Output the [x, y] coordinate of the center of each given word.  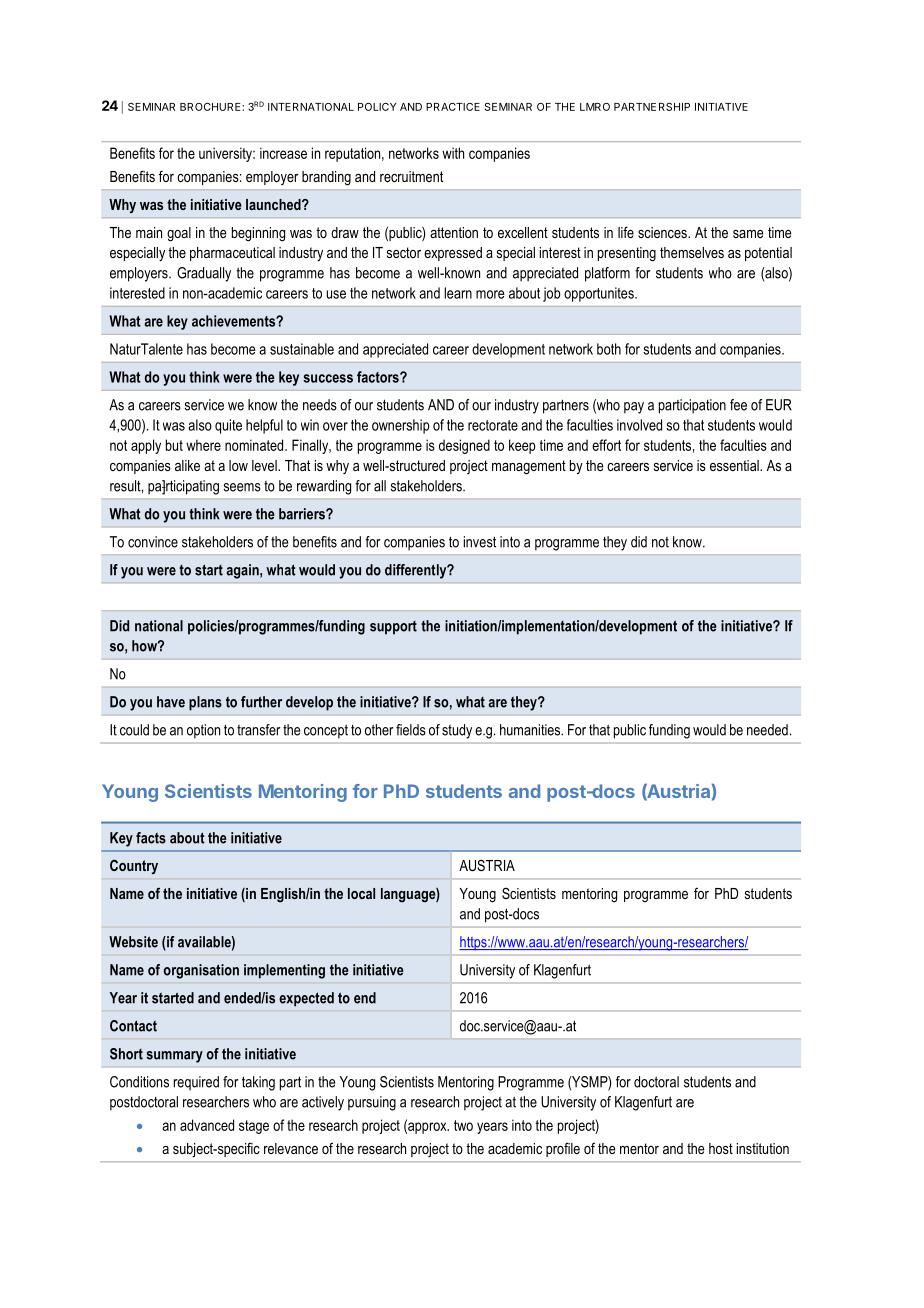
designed [464, 446]
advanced [207, 1125]
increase [283, 153]
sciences [663, 232]
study [457, 731]
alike [187, 465]
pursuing [372, 1103]
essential [735, 465]
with [453, 153]
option [203, 731]
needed [767, 730]
